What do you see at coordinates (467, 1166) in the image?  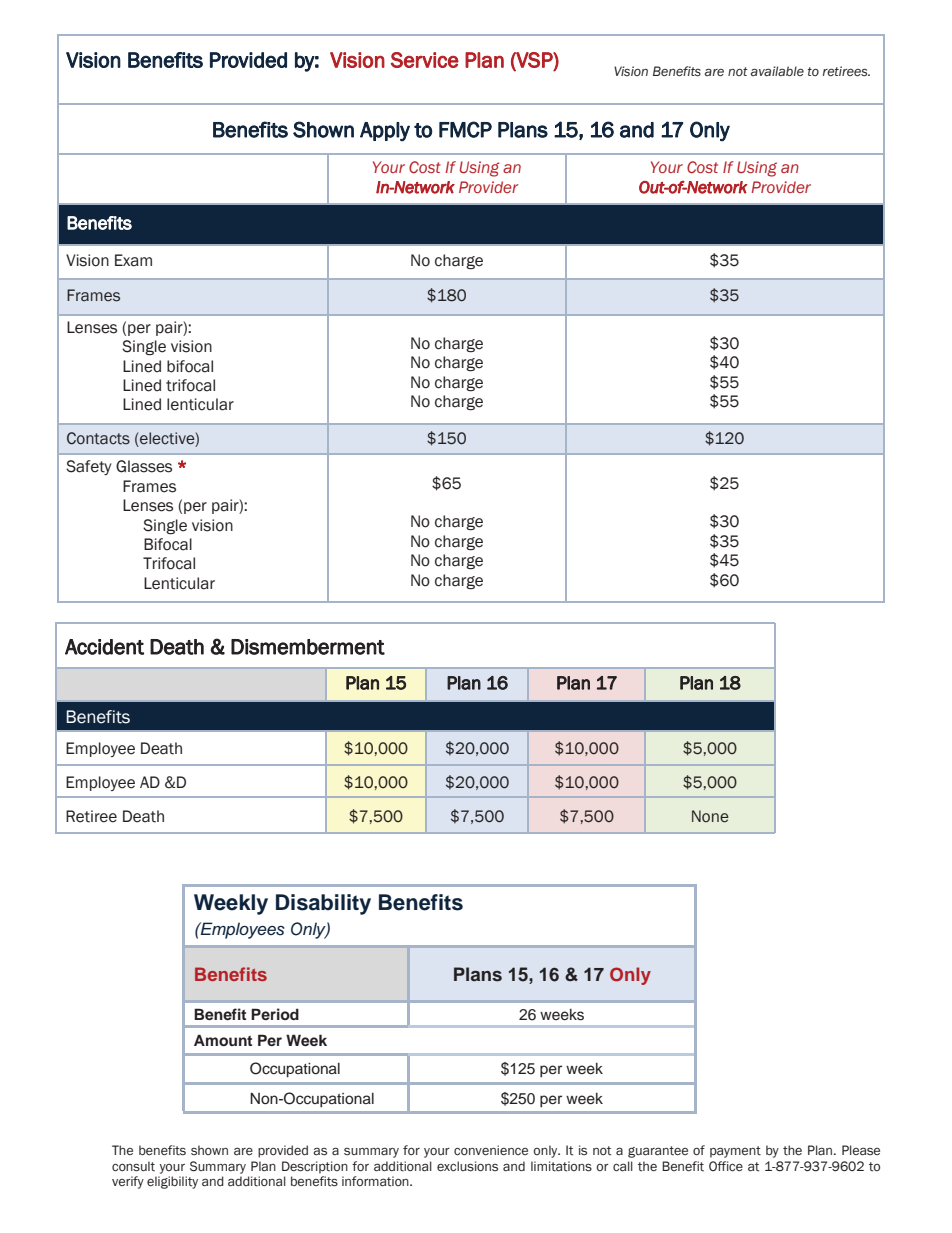 I see `exclusions` at bounding box center [467, 1166].
